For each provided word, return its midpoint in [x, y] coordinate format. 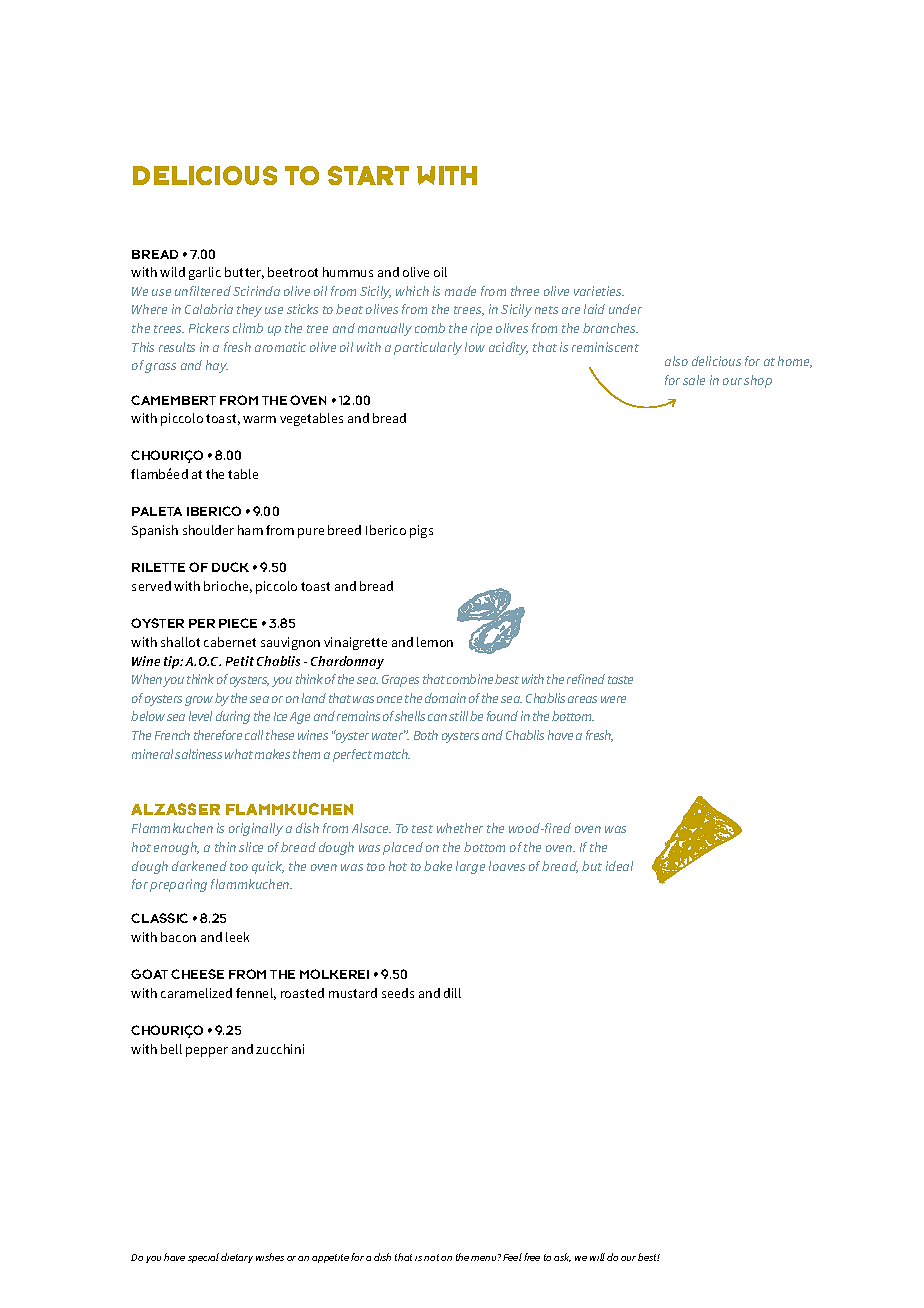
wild [172, 272]
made [460, 291]
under [625, 309]
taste [620, 680]
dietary [237, 1258]
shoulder [208, 530]
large [470, 867]
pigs [421, 531]
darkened [199, 866]
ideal [619, 866]
